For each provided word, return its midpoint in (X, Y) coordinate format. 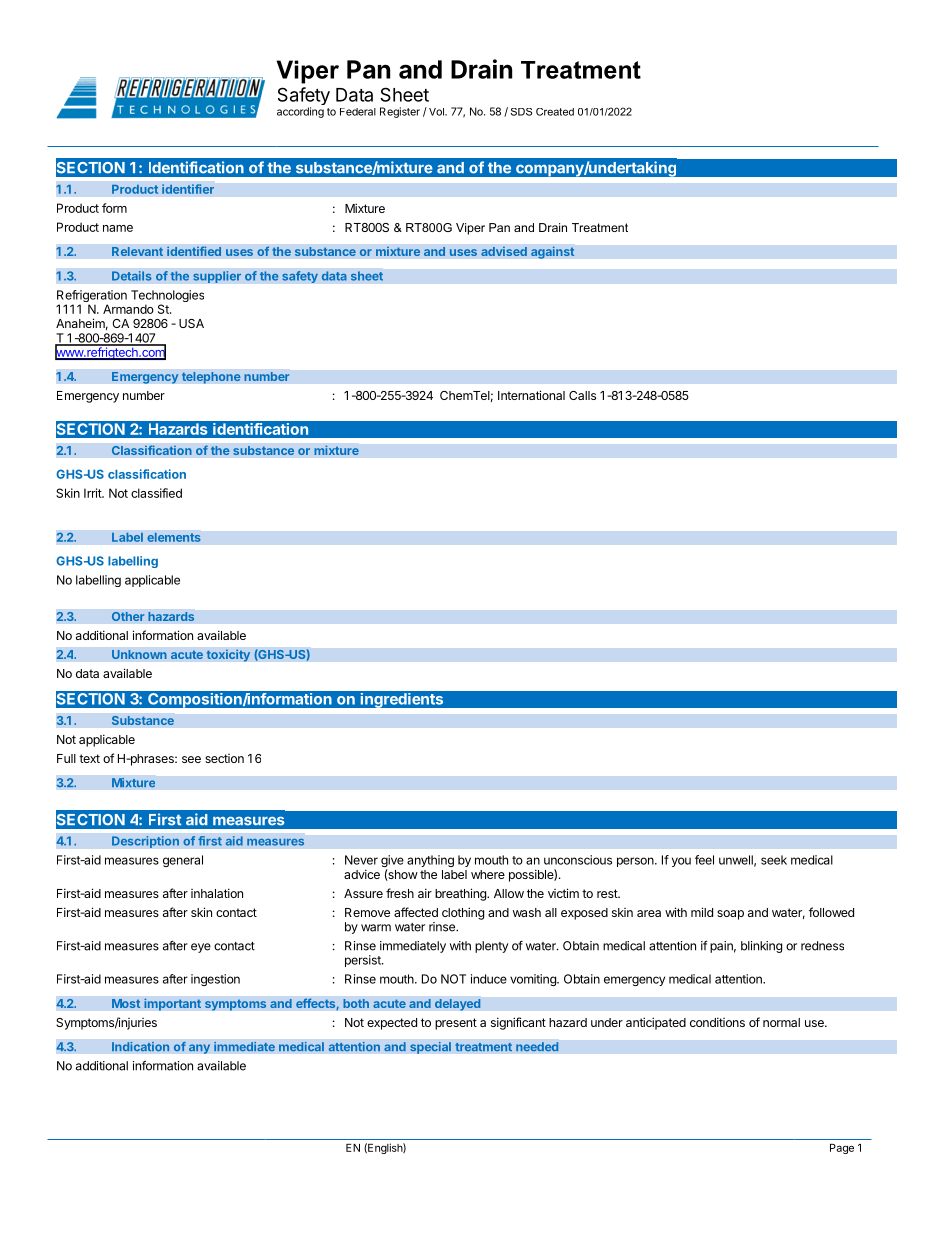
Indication (141, 1046)
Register (400, 112)
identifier (188, 189)
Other (128, 616)
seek (774, 860)
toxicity (228, 655)
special (430, 1047)
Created (555, 112)
